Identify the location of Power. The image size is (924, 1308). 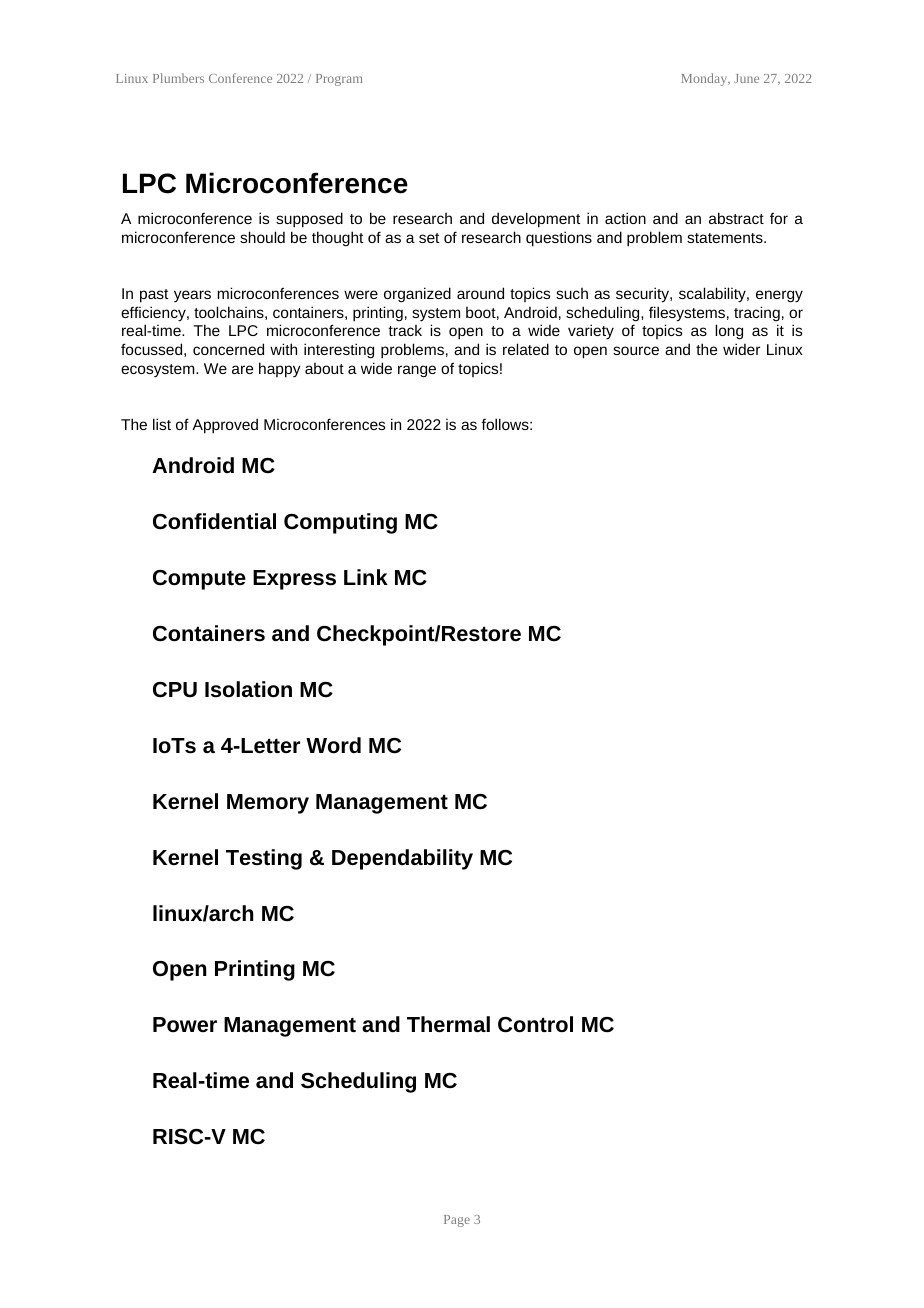
(185, 1024).
